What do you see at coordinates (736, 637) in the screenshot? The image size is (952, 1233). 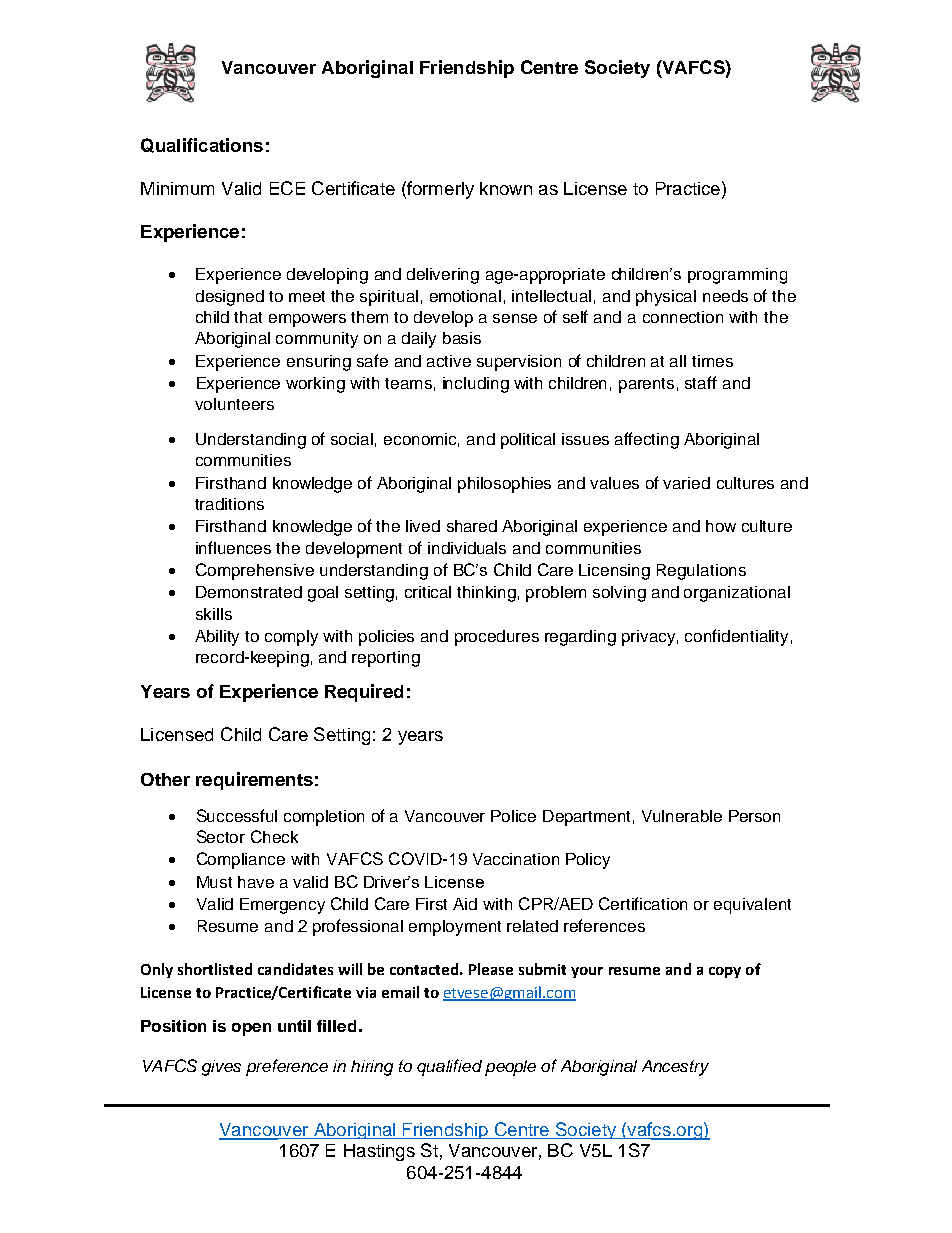 I see `confidentiality` at bounding box center [736, 637].
